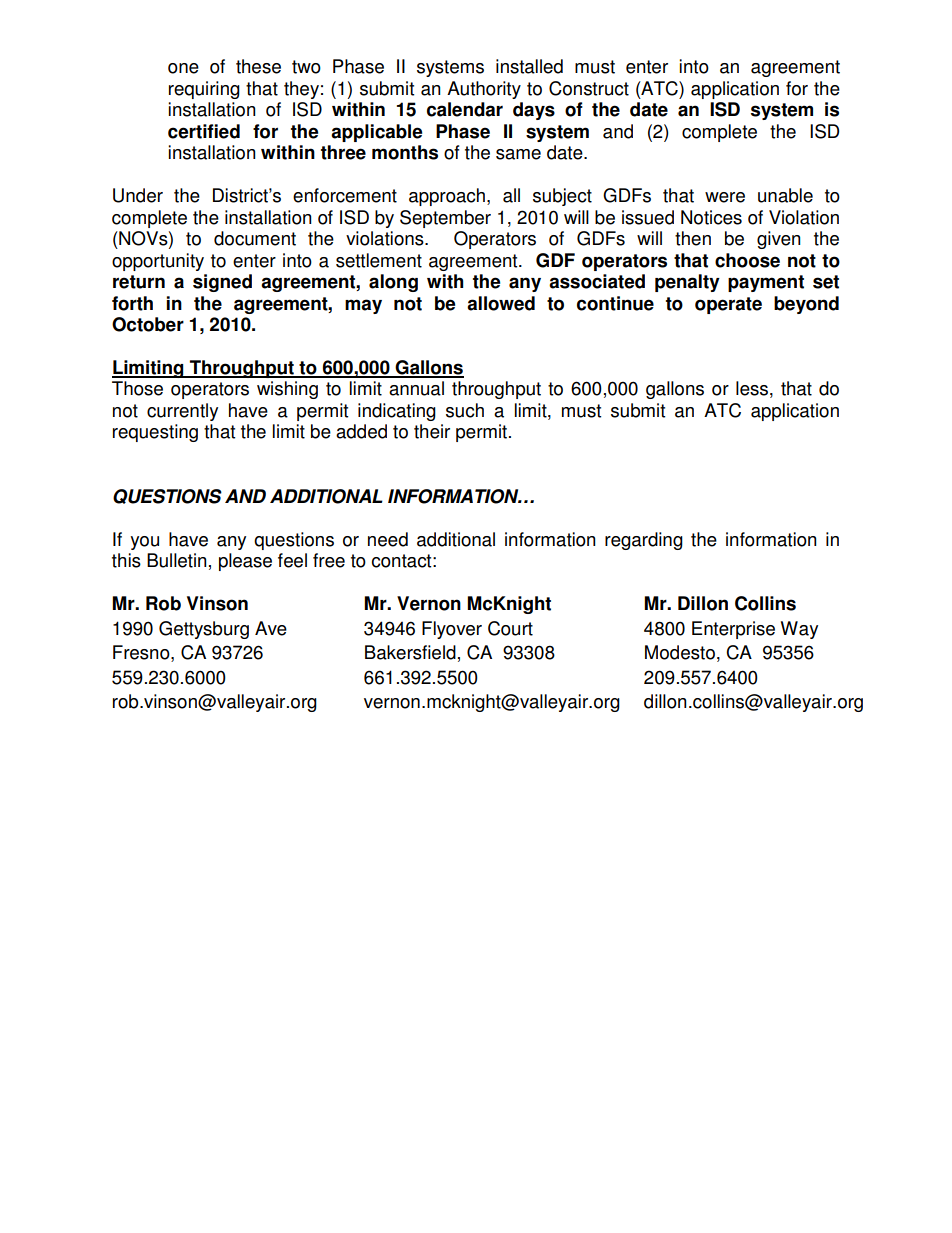  What do you see at coordinates (222, 283) in the screenshot?
I see `signed` at bounding box center [222, 283].
